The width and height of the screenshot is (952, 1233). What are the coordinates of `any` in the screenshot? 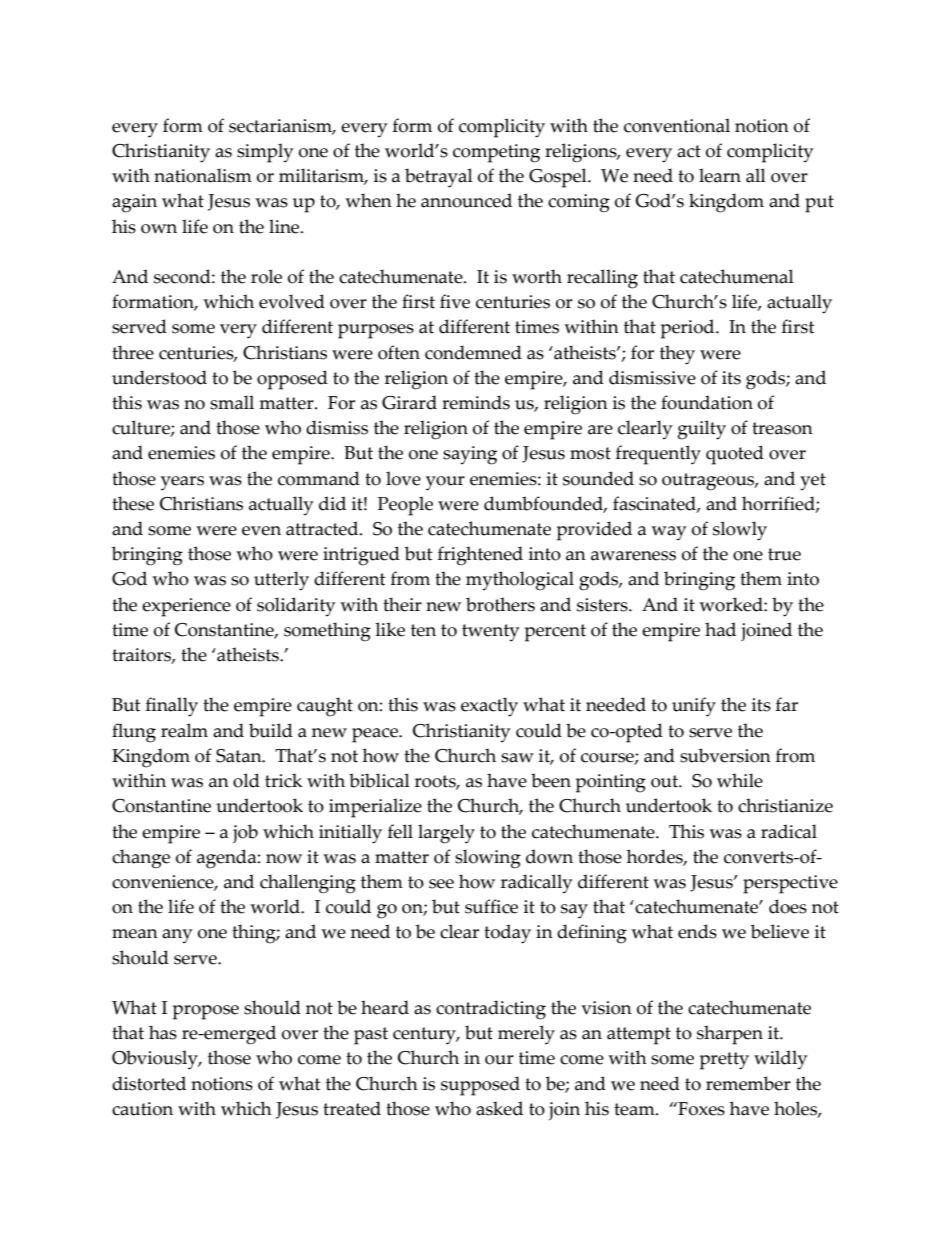 It's located at (177, 936).
